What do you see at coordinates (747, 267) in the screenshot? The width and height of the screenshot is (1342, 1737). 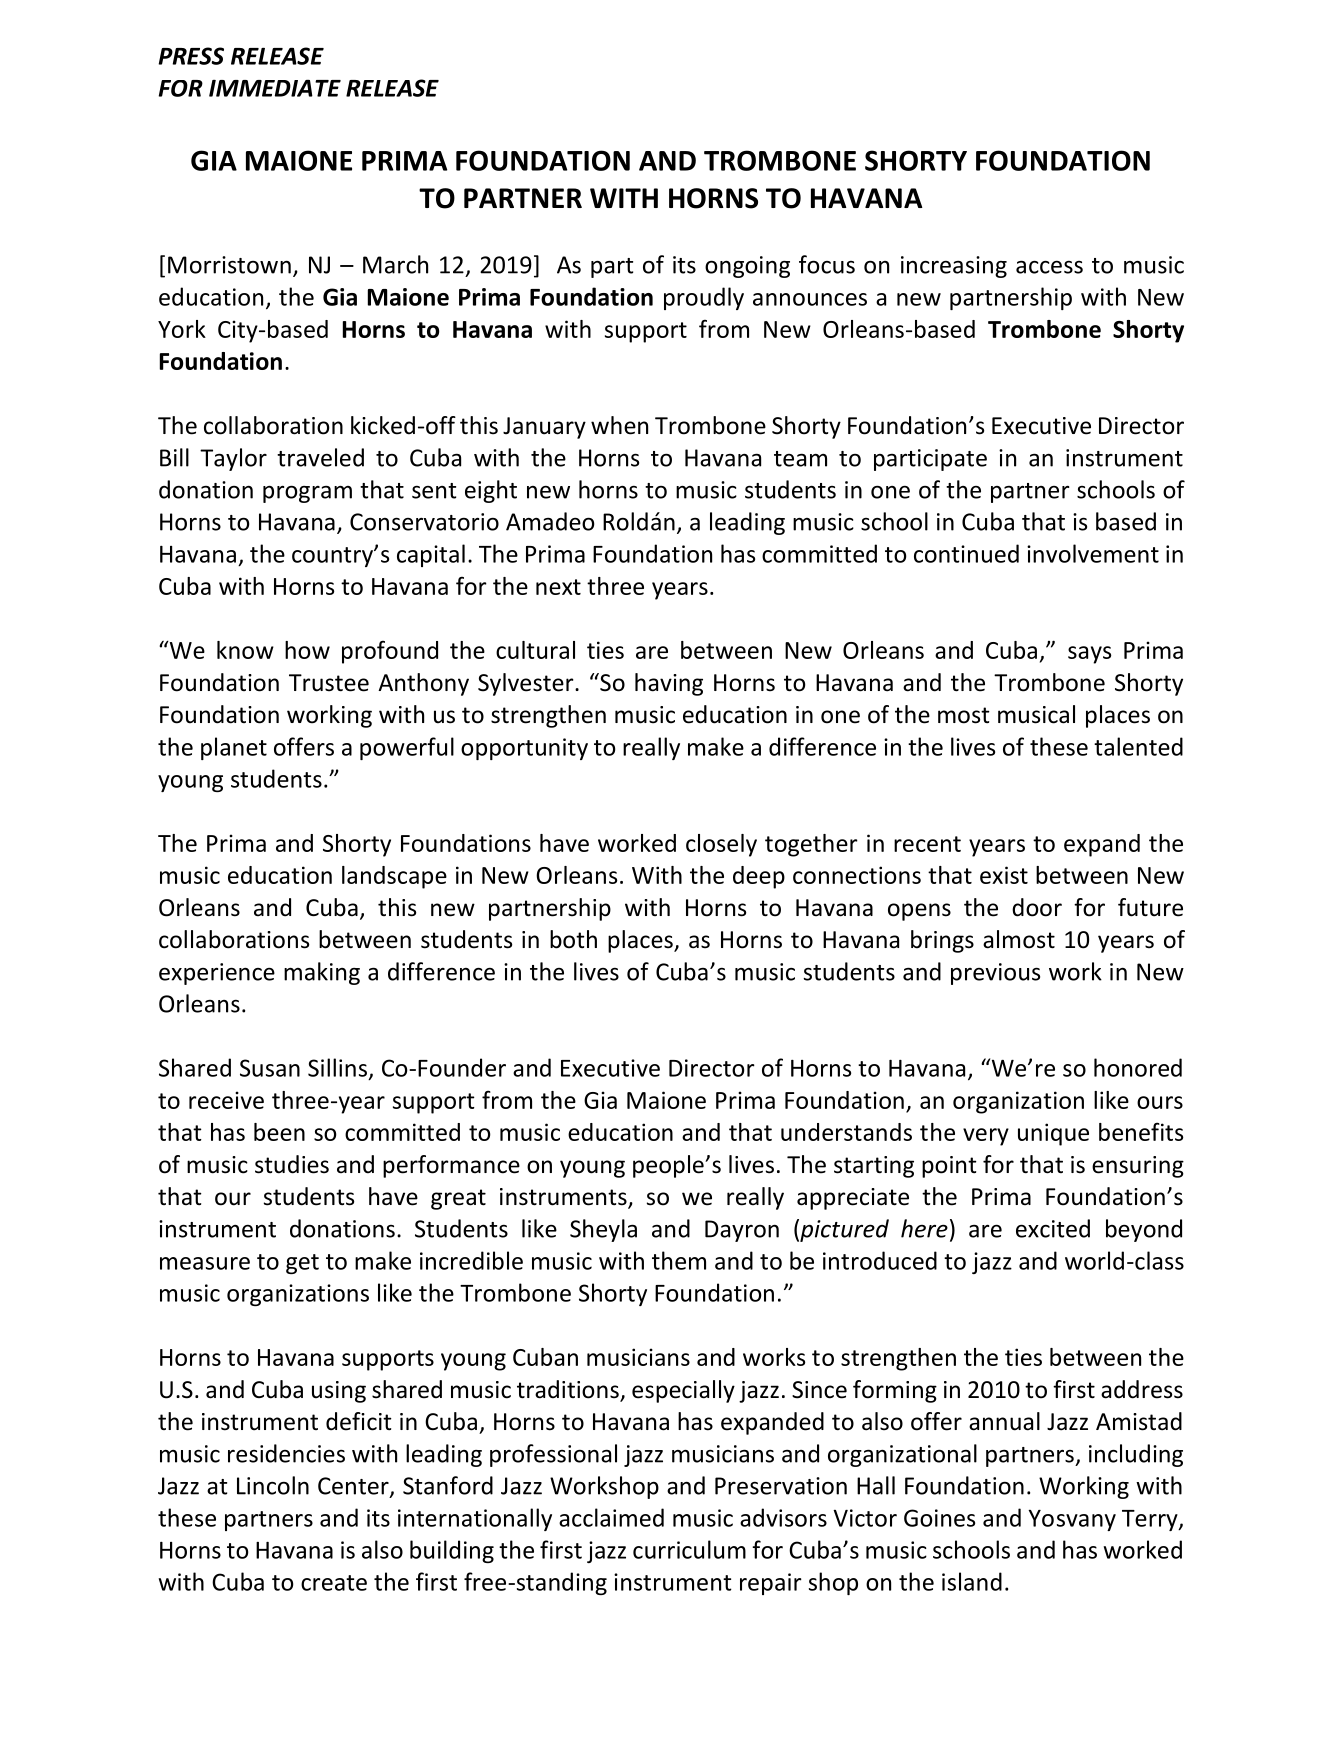 I see `ongoing` at bounding box center [747, 267].
